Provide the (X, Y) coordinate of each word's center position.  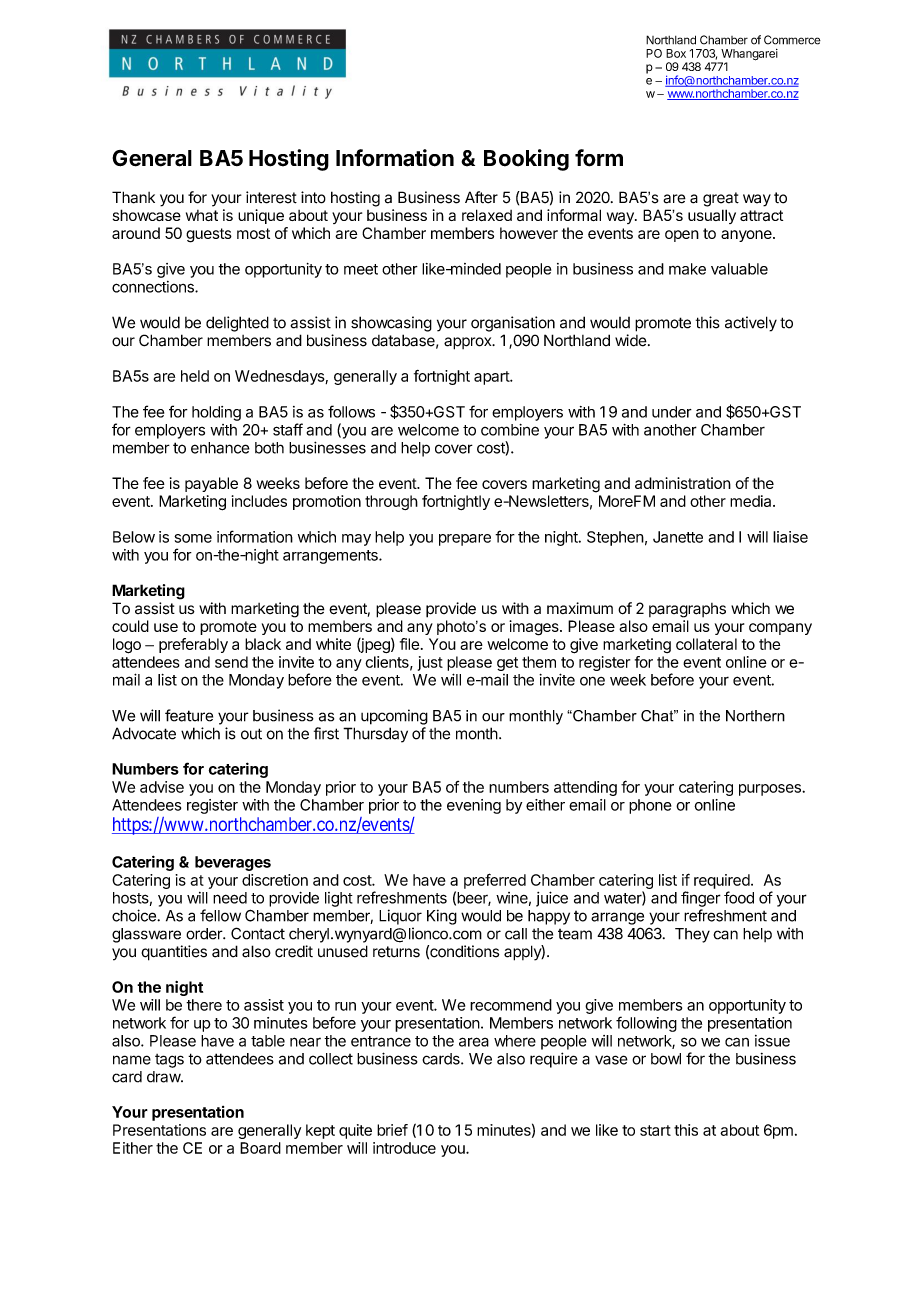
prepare (465, 540)
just (430, 663)
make (687, 269)
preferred (495, 881)
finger (701, 899)
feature (189, 715)
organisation (513, 324)
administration (683, 483)
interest (271, 197)
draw (164, 1077)
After (481, 197)
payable (211, 484)
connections (154, 287)
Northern (755, 716)
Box (676, 53)
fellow (220, 915)
